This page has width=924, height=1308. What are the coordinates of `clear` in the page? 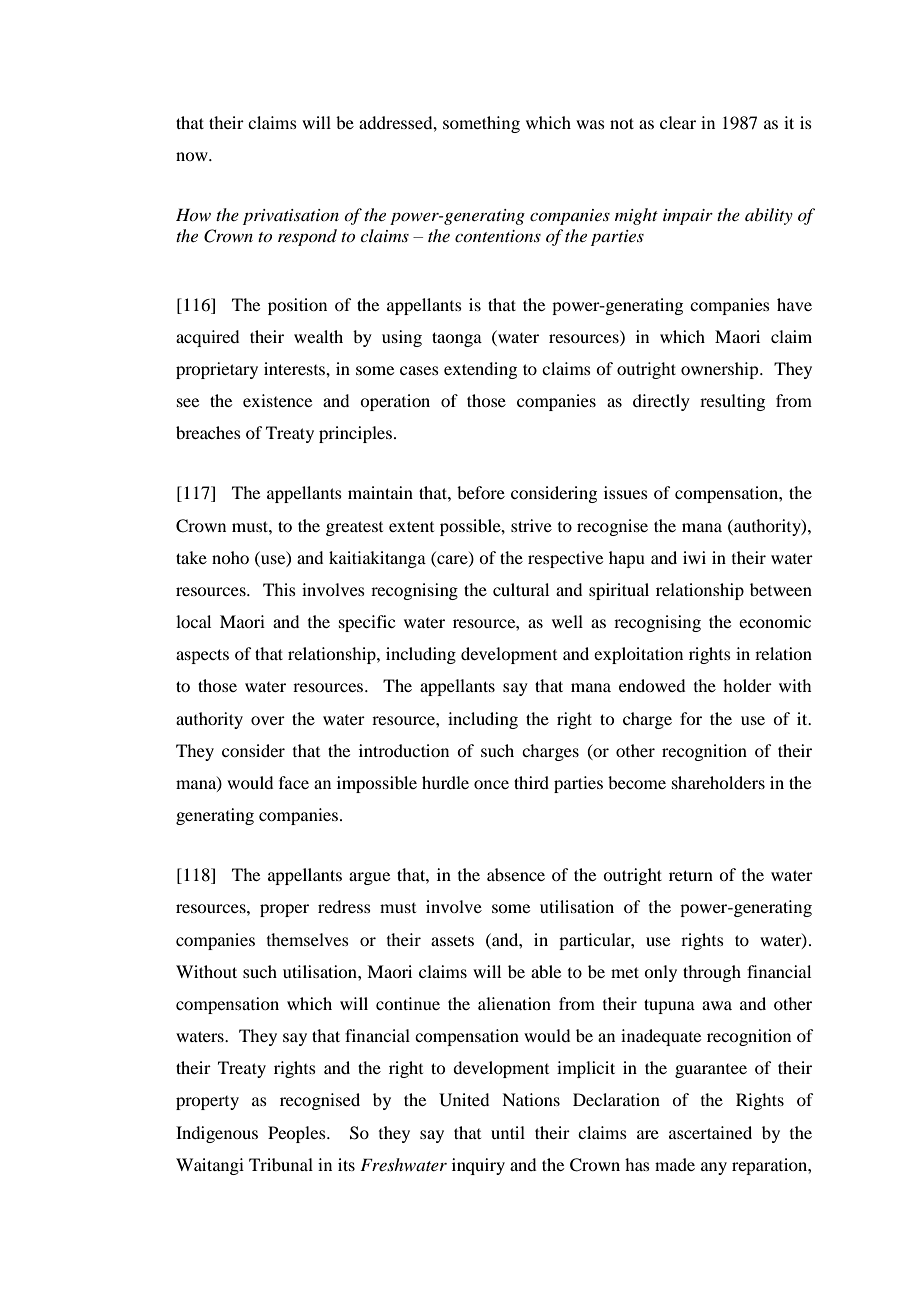 It's located at (678, 122).
